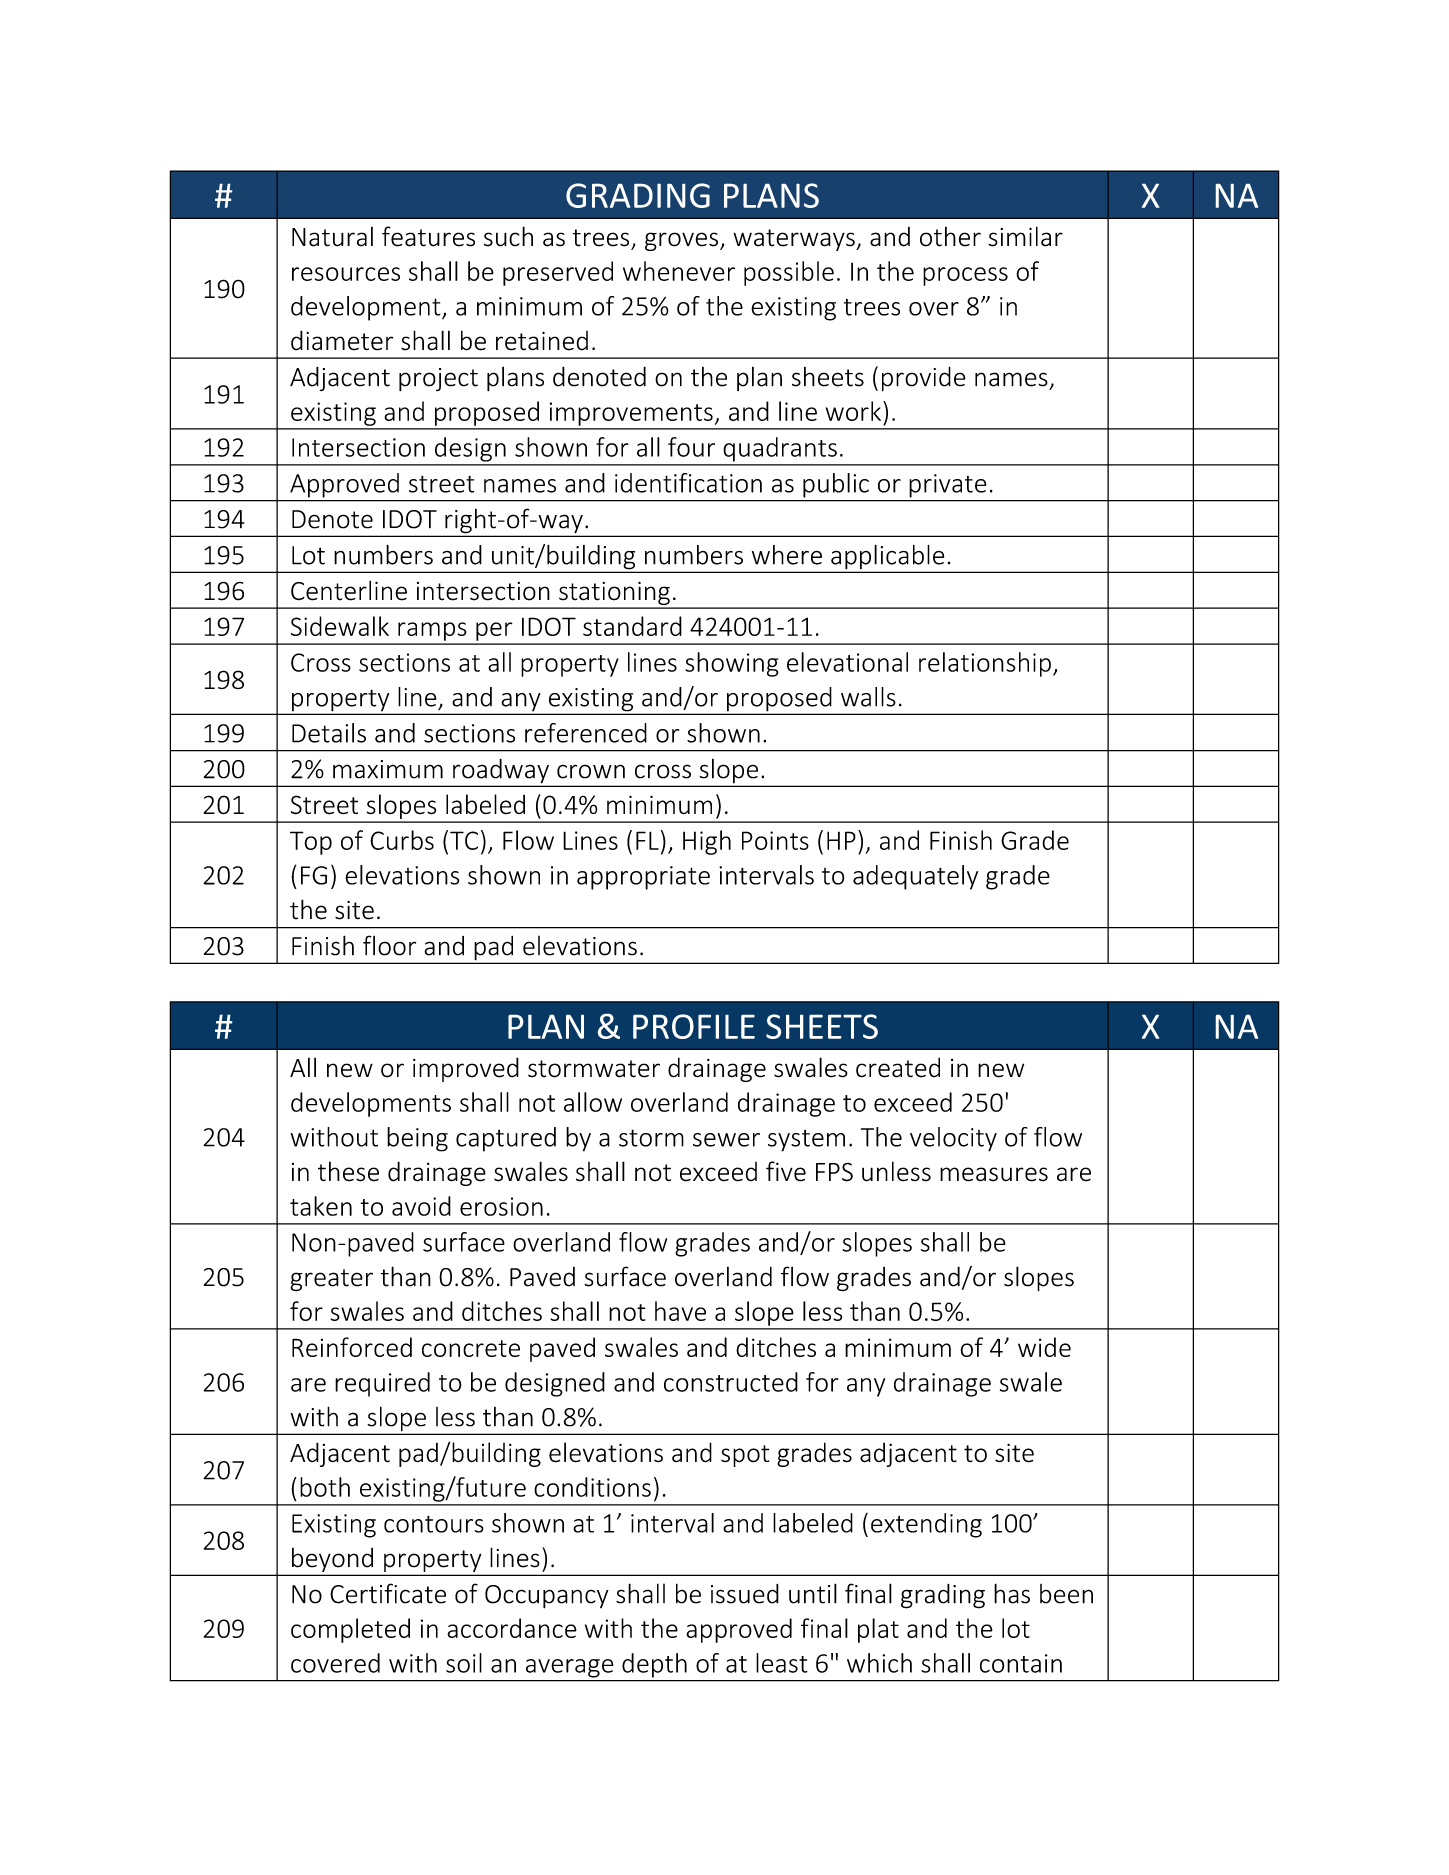  What do you see at coordinates (915, 877) in the screenshot?
I see `adequately` at bounding box center [915, 877].
